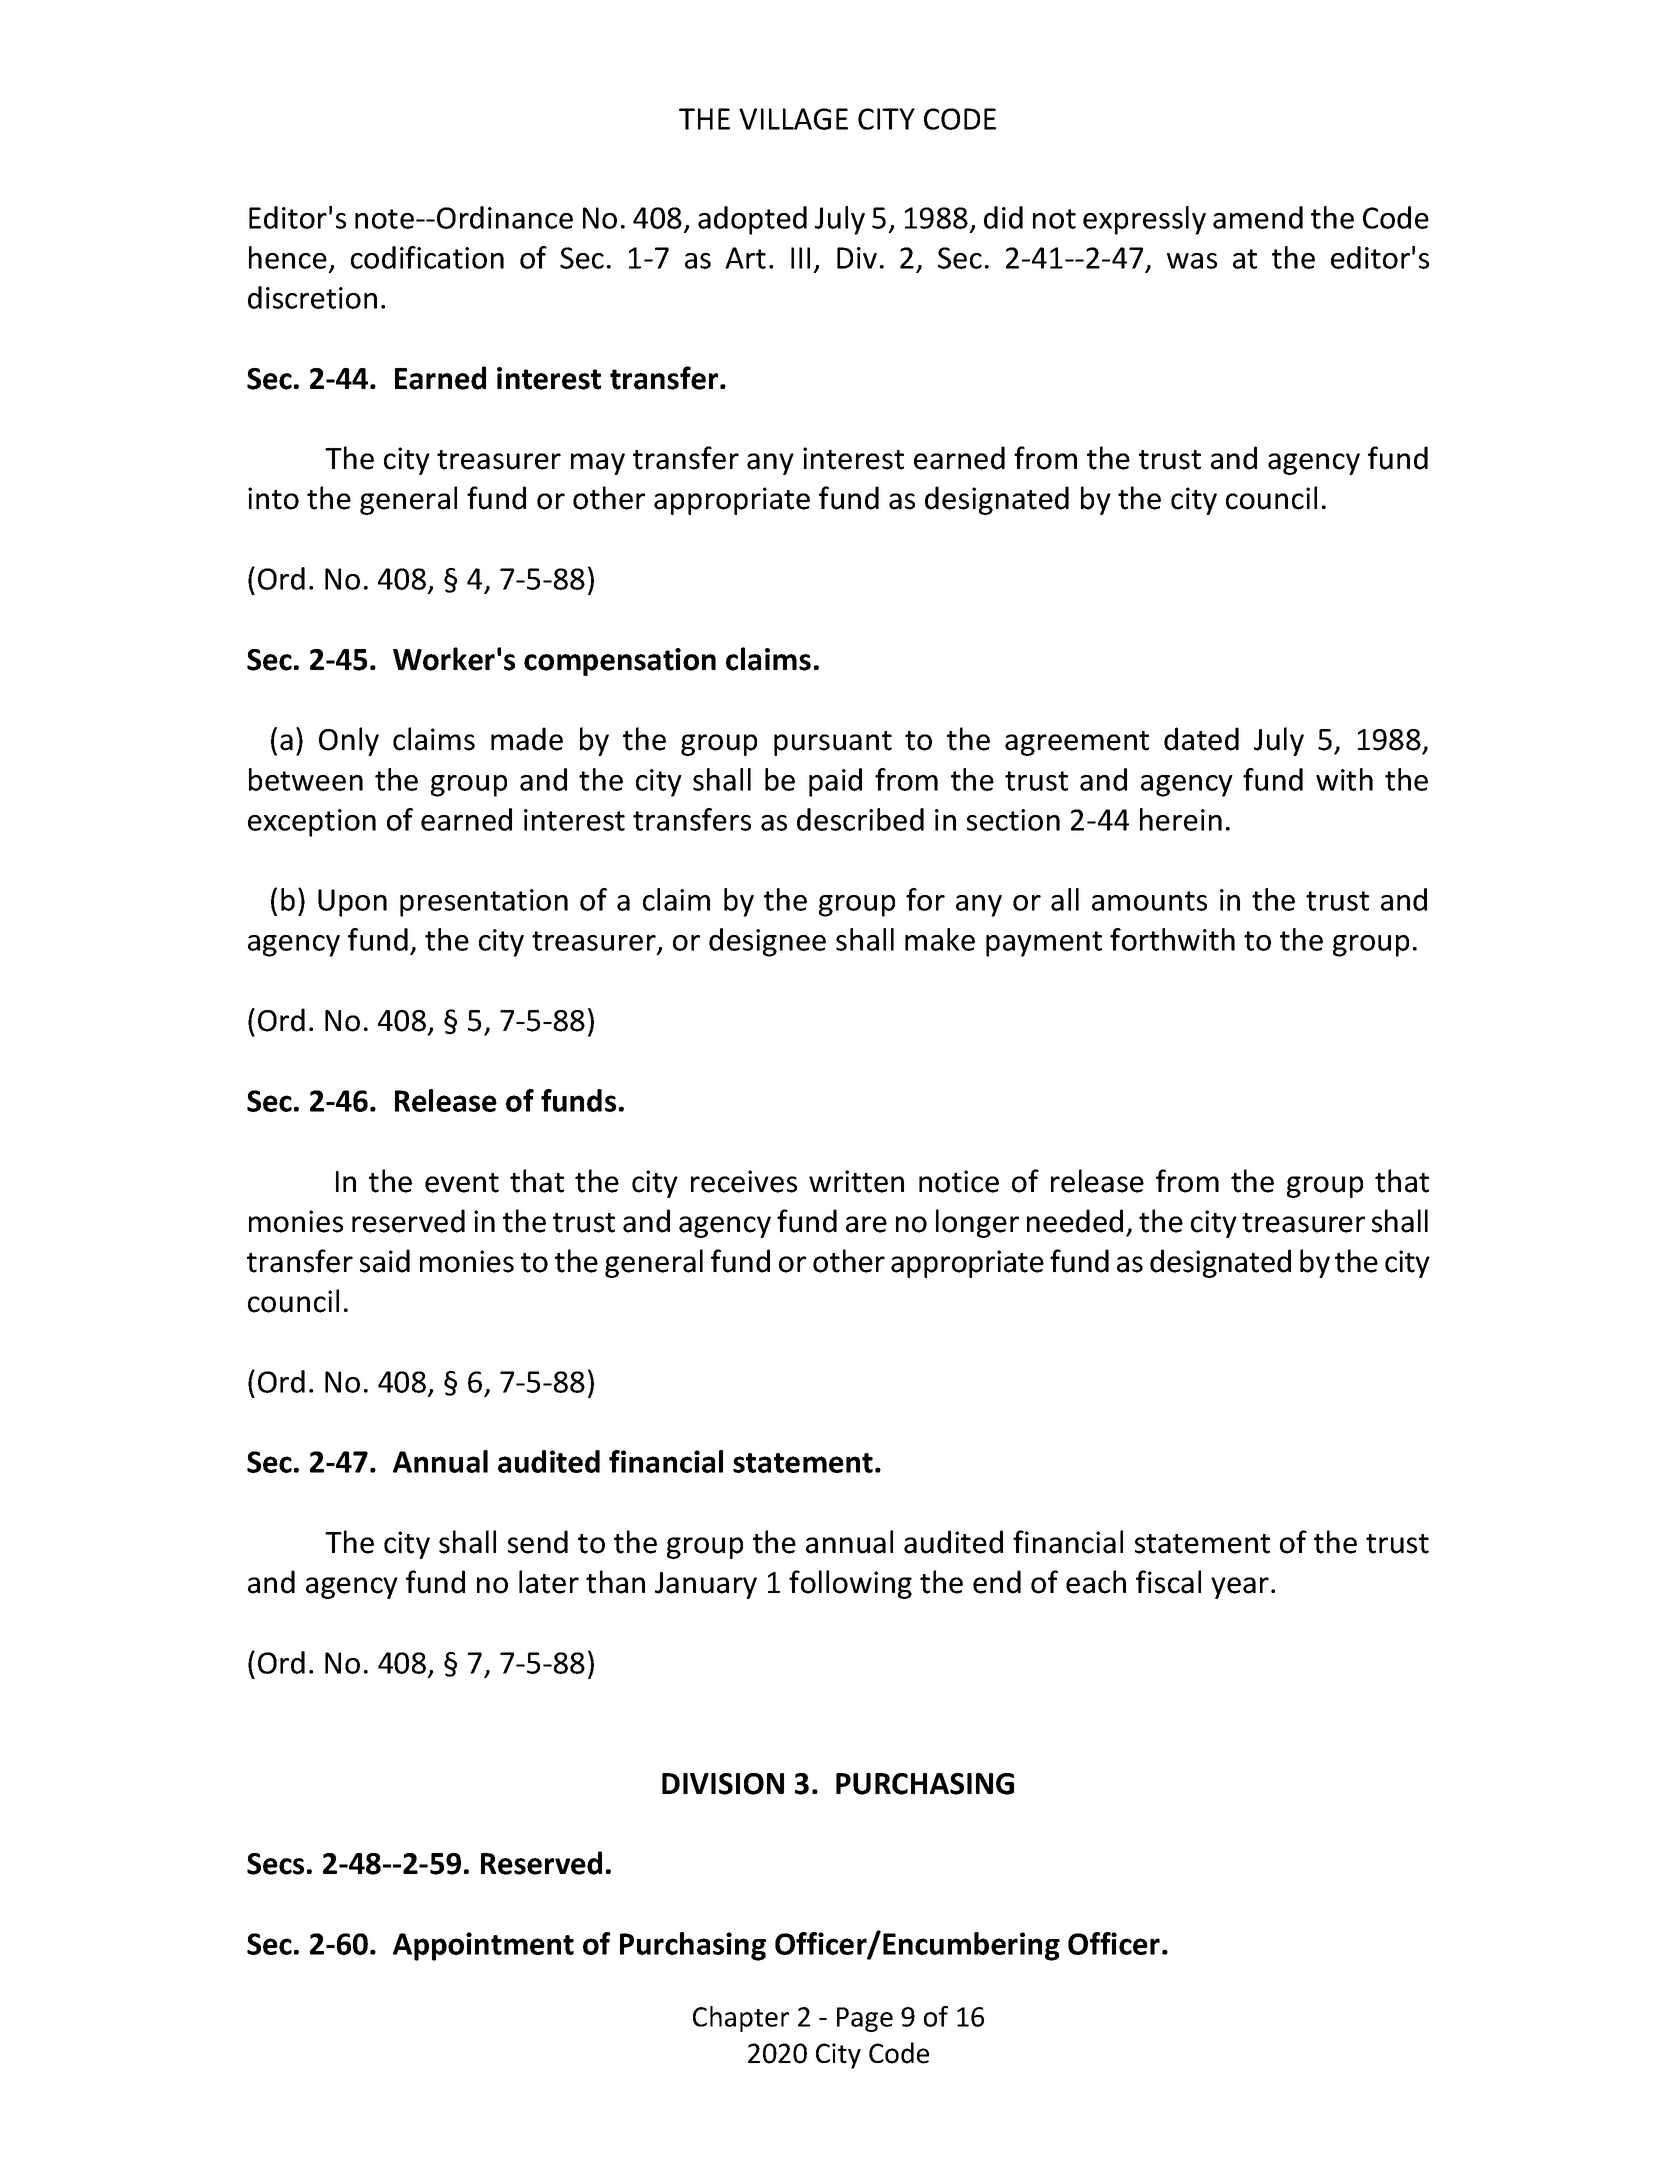 The height and width of the document is (2170, 1677). Describe the element at coordinates (741, 2019) in the document. I see `Chapter` at that location.
